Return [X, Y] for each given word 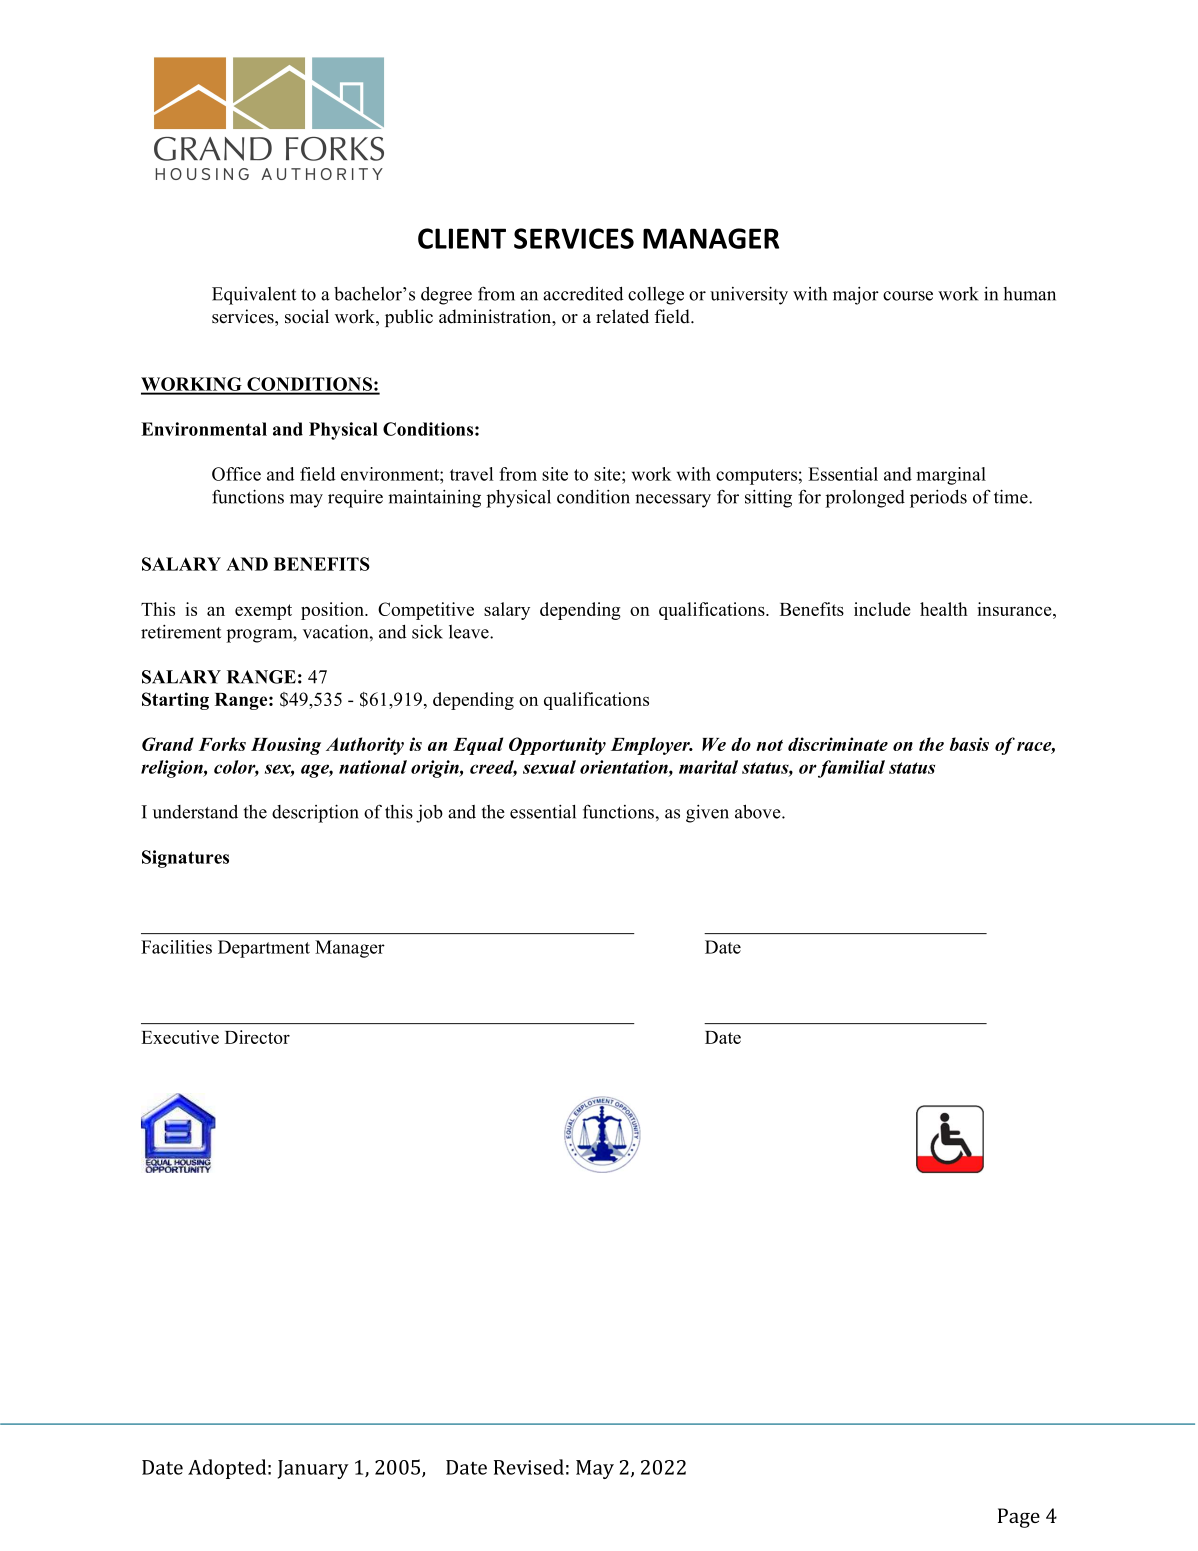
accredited [583, 294]
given [707, 814]
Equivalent [254, 296]
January [313, 1469]
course [908, 296]
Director [257, 1037]
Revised [529, 1467]
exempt [263, 612]
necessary [673, 501]
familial [851, 769]
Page [1019, 1518]
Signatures [185, 859]
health [944, 609]
